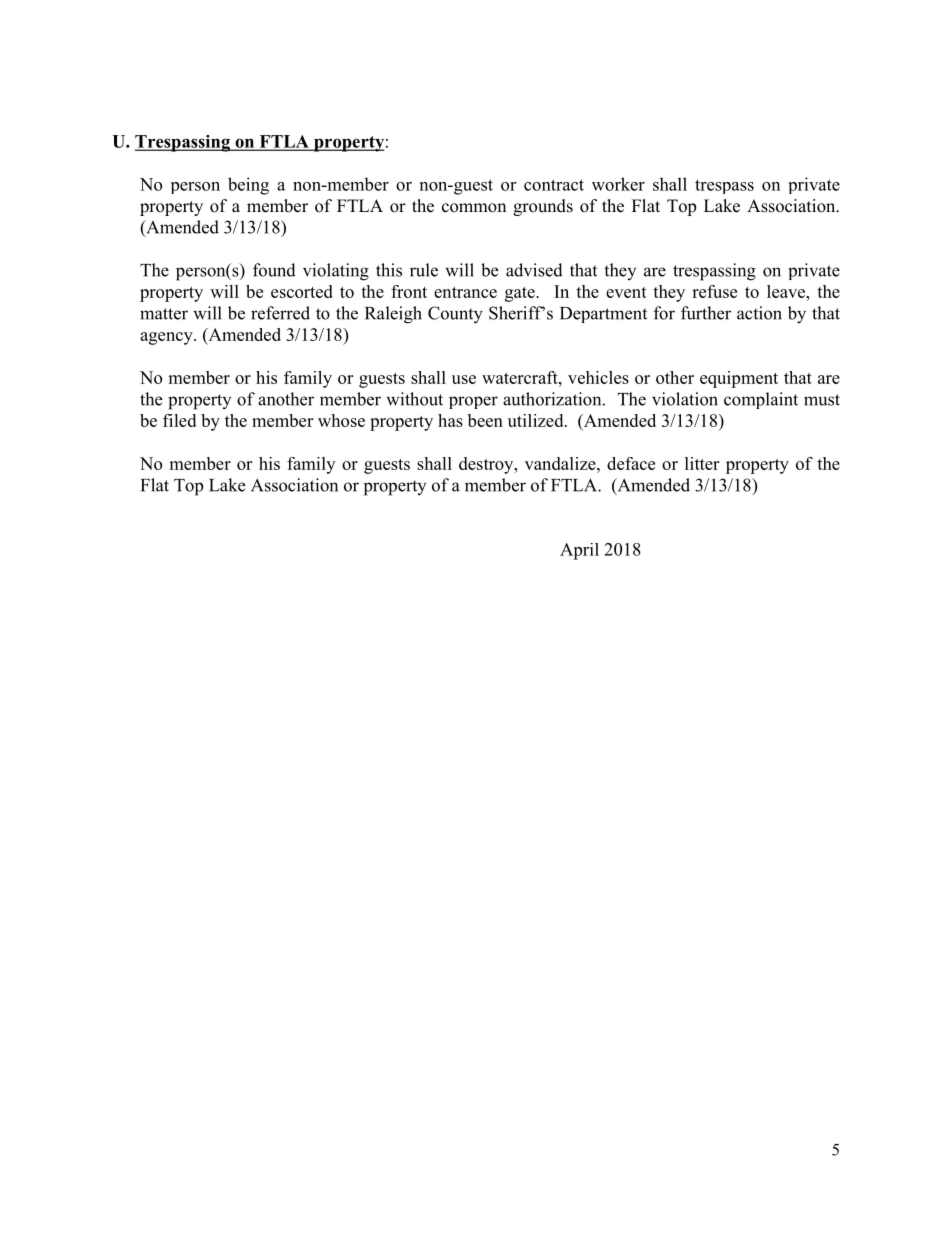 The height and width of the document is (1233, 952). Describe the element at coordinates (579, 551) in the document. I see `April` at that location.
